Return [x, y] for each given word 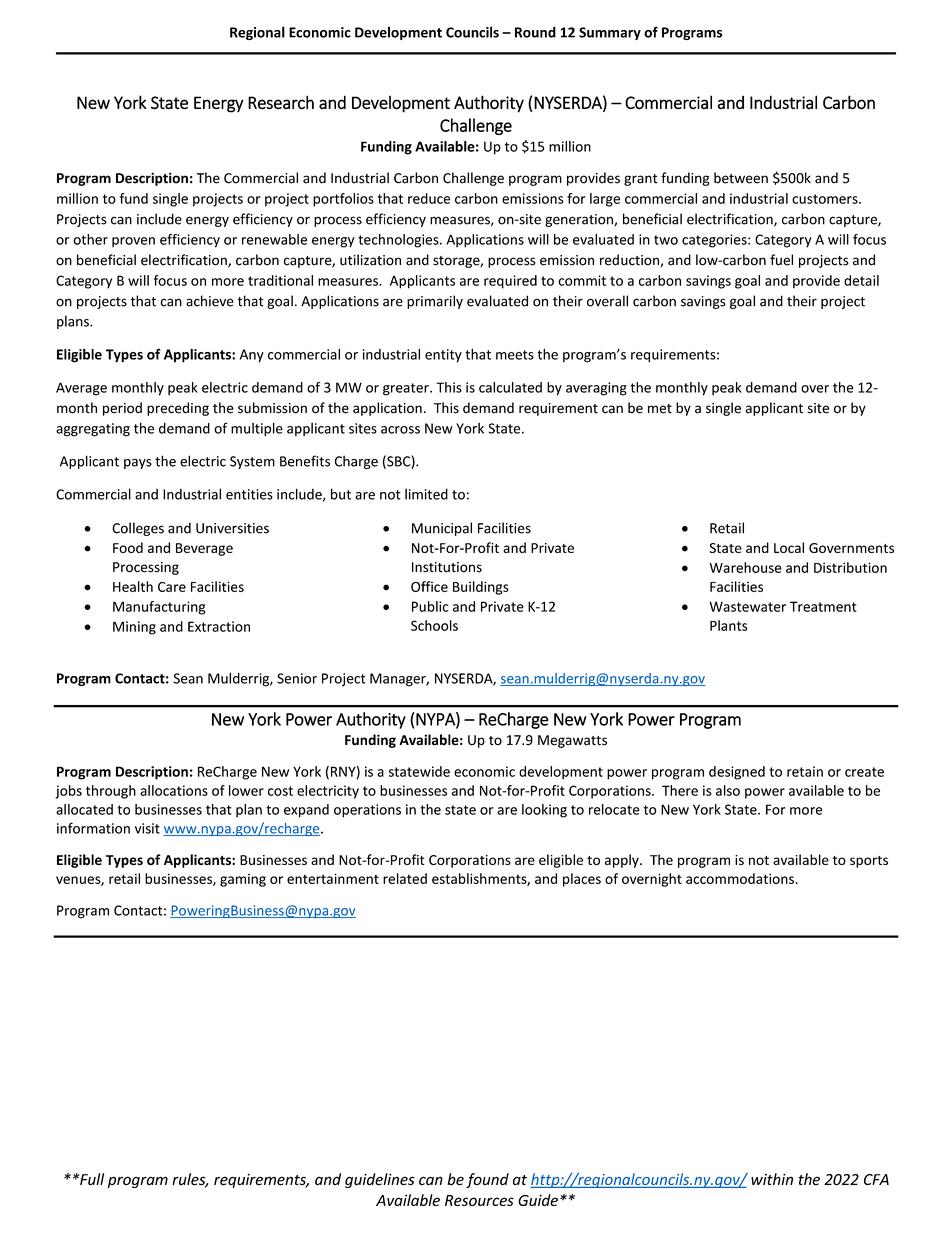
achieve [210, 301]
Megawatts [572, 741]
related [405, 878]
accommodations [740, 878]
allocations [174, 790]
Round [535, 32]
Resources [479, 1200]
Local [789, 547]
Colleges [138, 529]
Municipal [442, 529]
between [741, 178]
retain [805, 771]
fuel [781, 260]
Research [281, 102]
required [510, 282]
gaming [243, 880]
